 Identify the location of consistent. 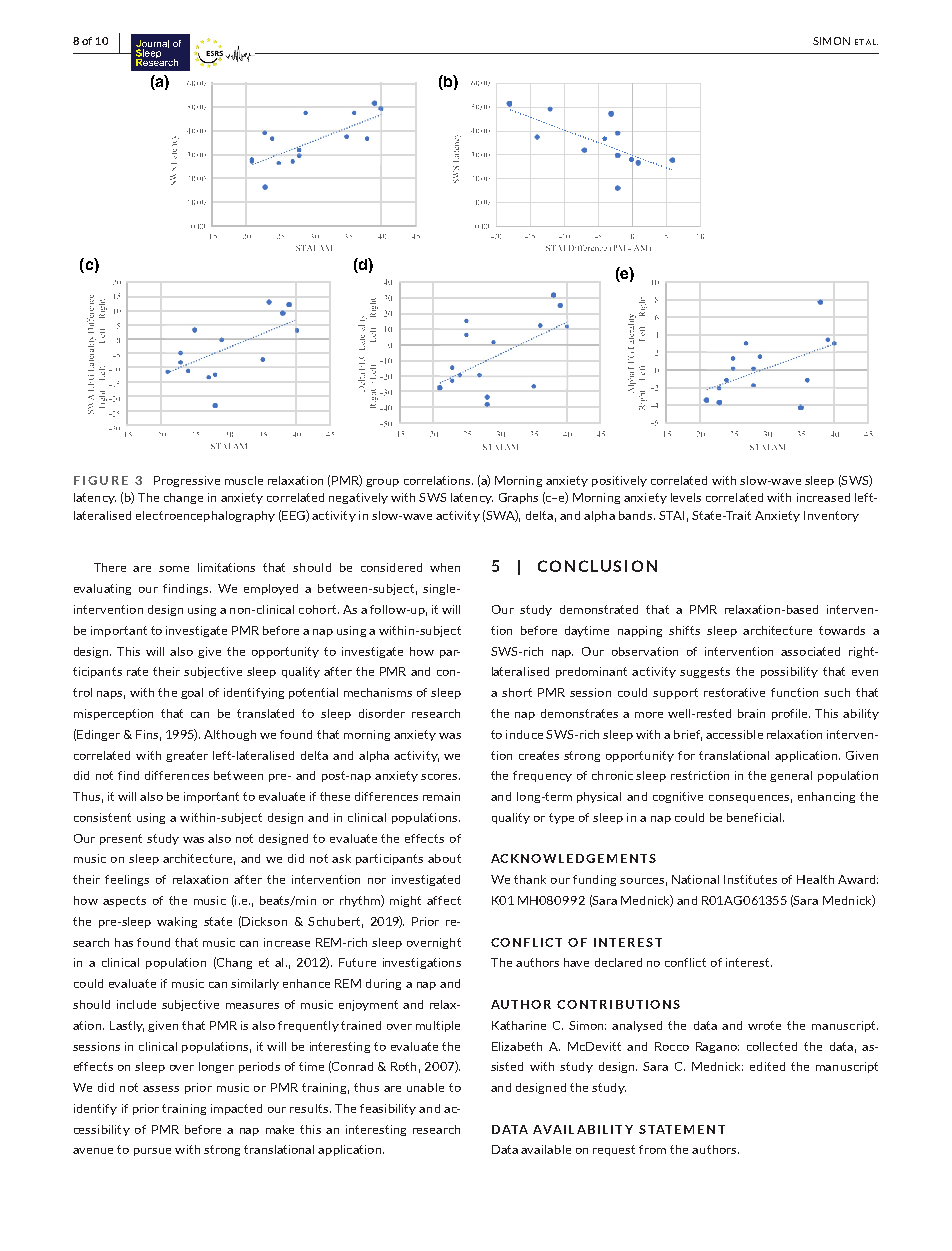
(102, 817).
